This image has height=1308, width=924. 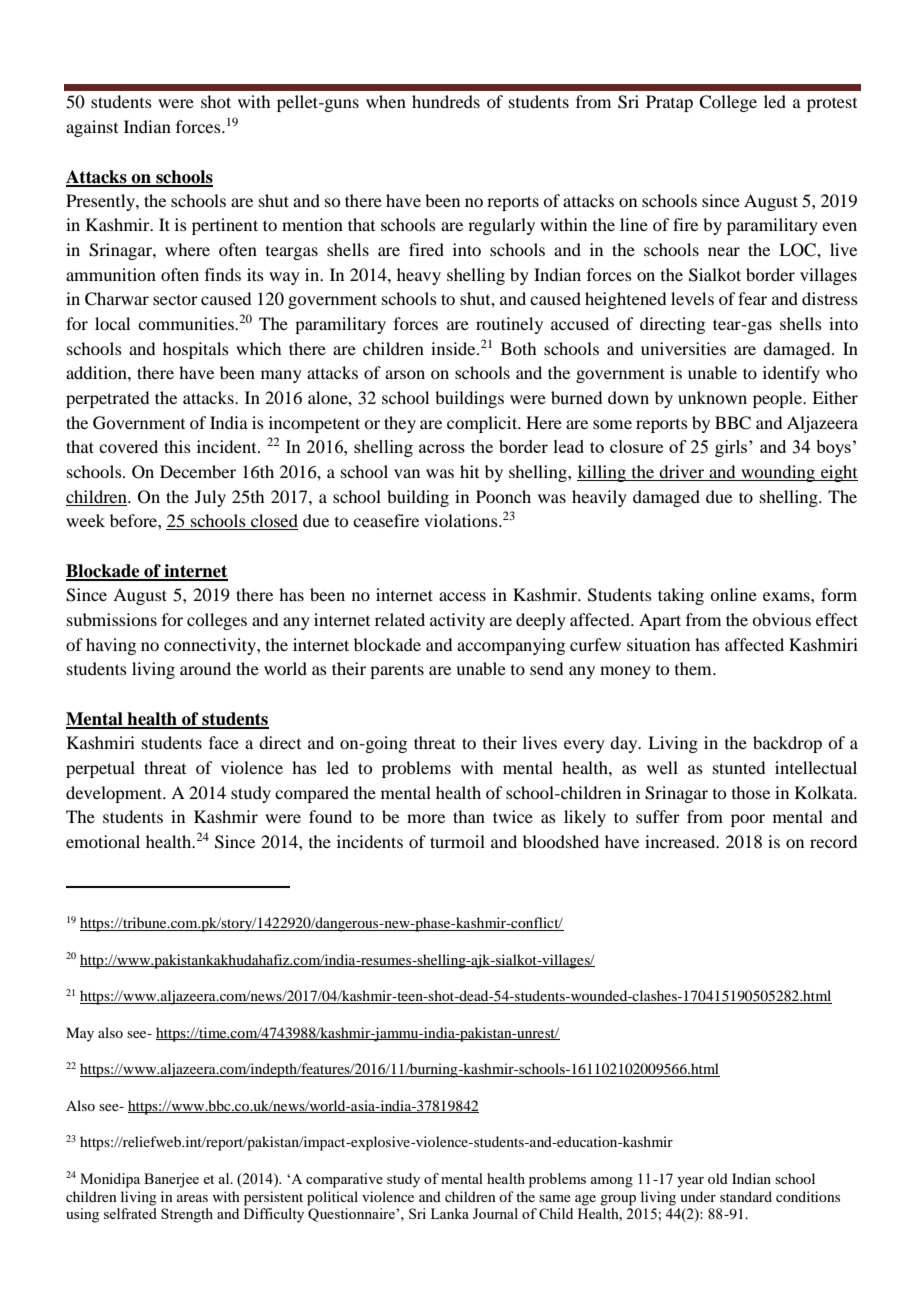 What do you see at coordinates (778, 473) in the image?
I see `wounding` at bounding box center [778, 473].
